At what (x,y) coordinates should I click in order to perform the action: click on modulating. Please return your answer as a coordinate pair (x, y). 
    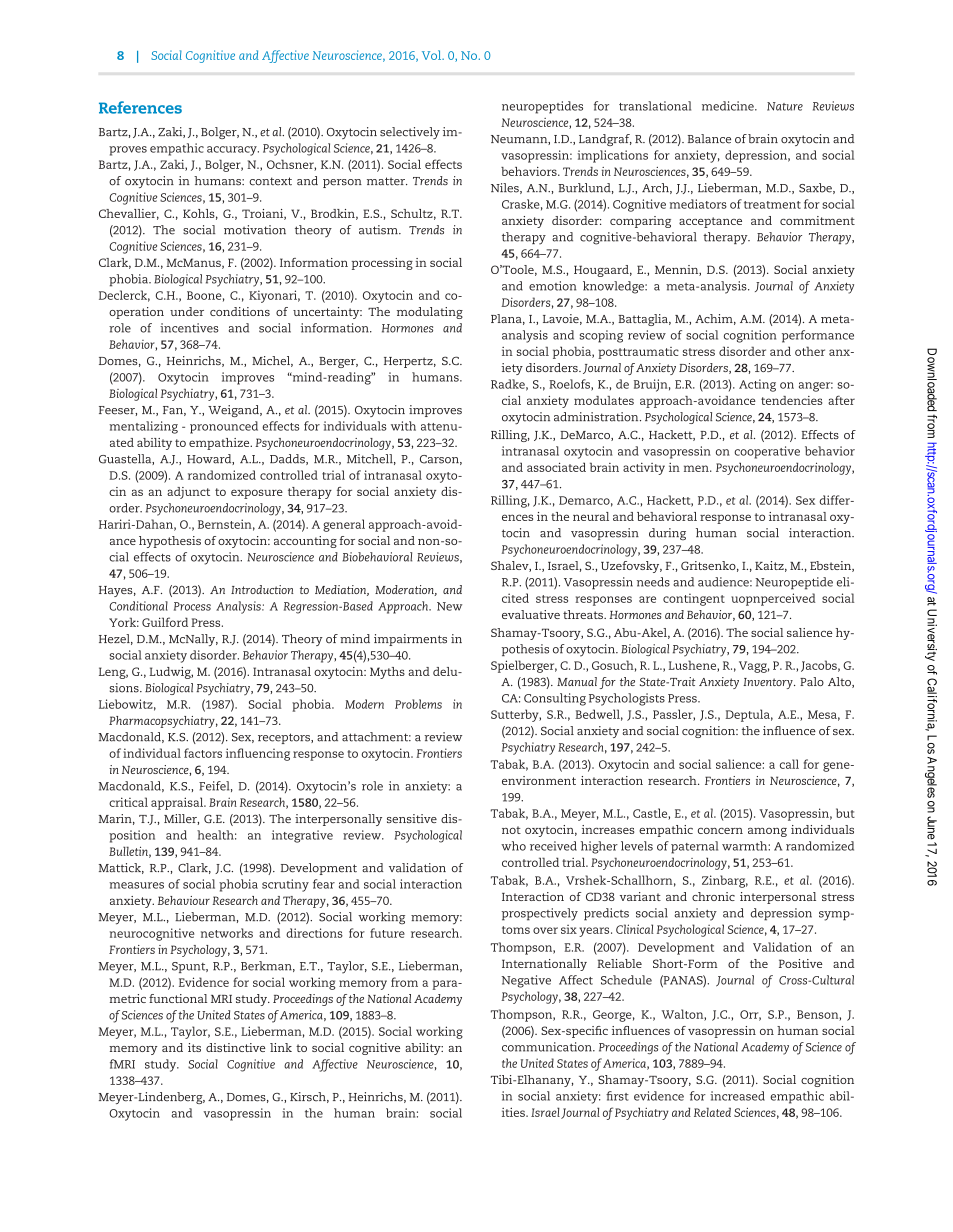
    Looking at the image, I should click on (430, 313).
